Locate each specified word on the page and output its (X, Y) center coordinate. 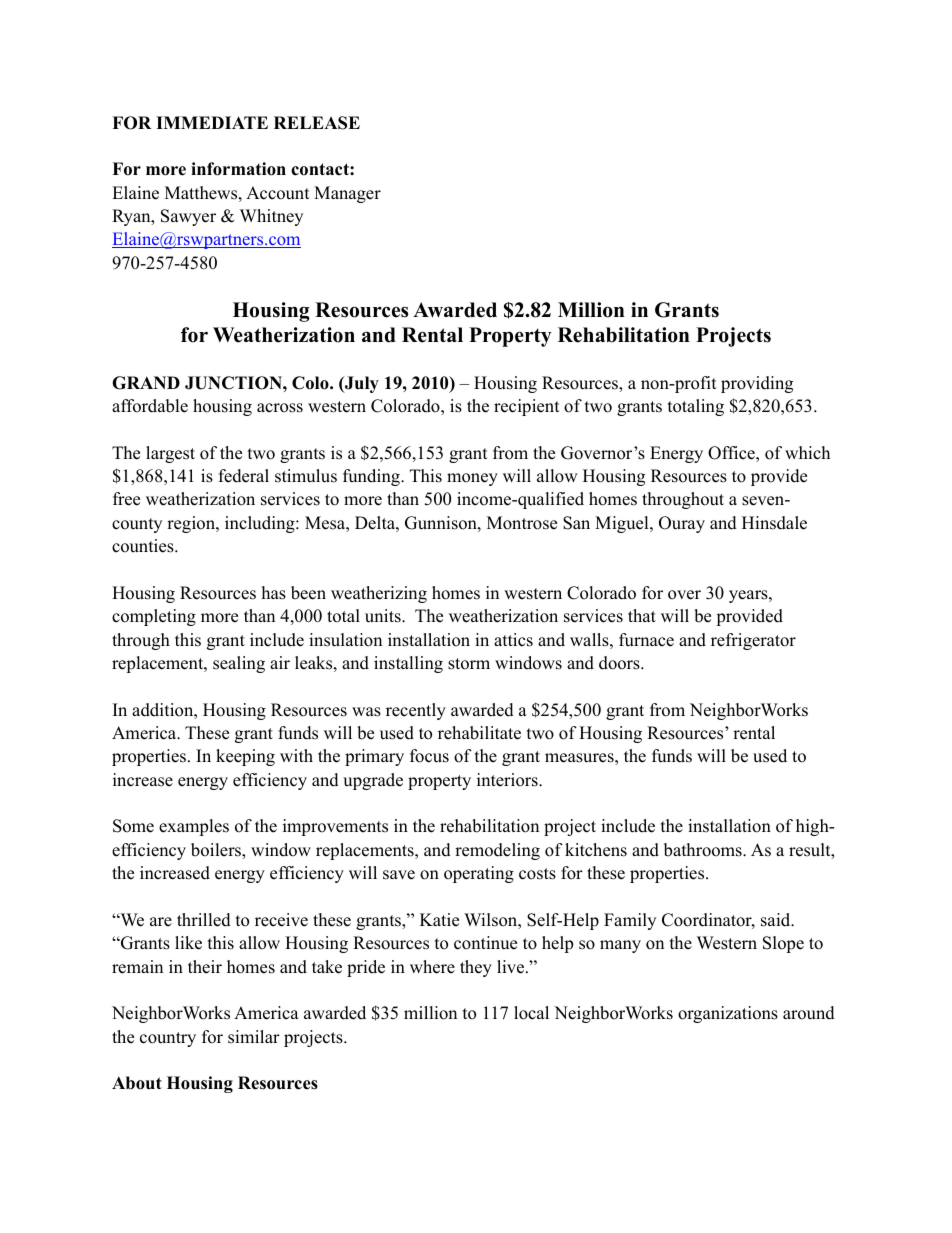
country (168, 1039)
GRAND (146, 383)
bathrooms (704, 850)
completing (154, 617)
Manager (347, 194)
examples (194, 827)
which (807, 453)
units (384, 616)
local (531, 1013)
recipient (527, 407)
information (238, 169)
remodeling (497, 851)
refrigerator (753, 641)
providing (757, 384)
